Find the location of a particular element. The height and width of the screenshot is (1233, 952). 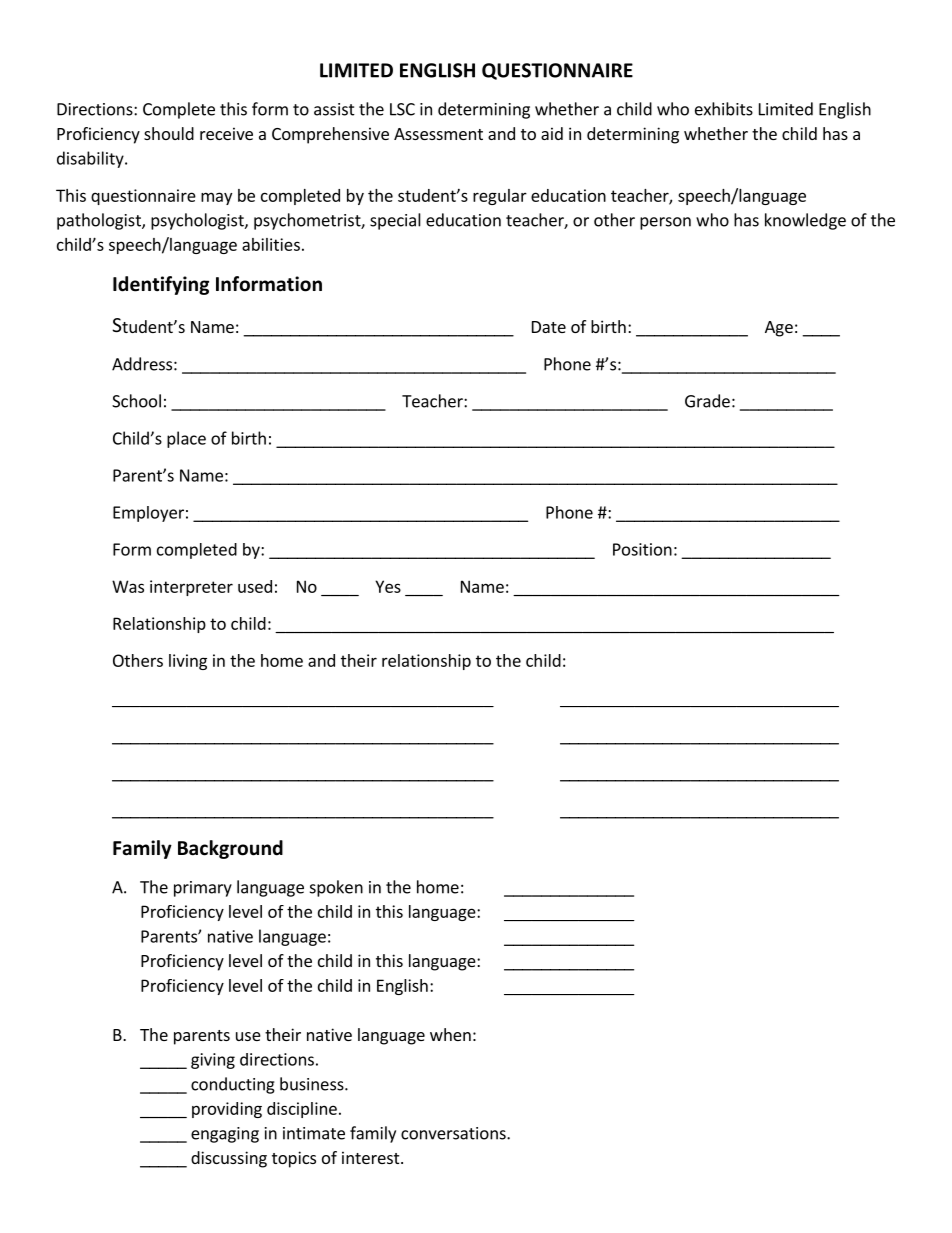

exhibits is located at coordinates (724, 109).
